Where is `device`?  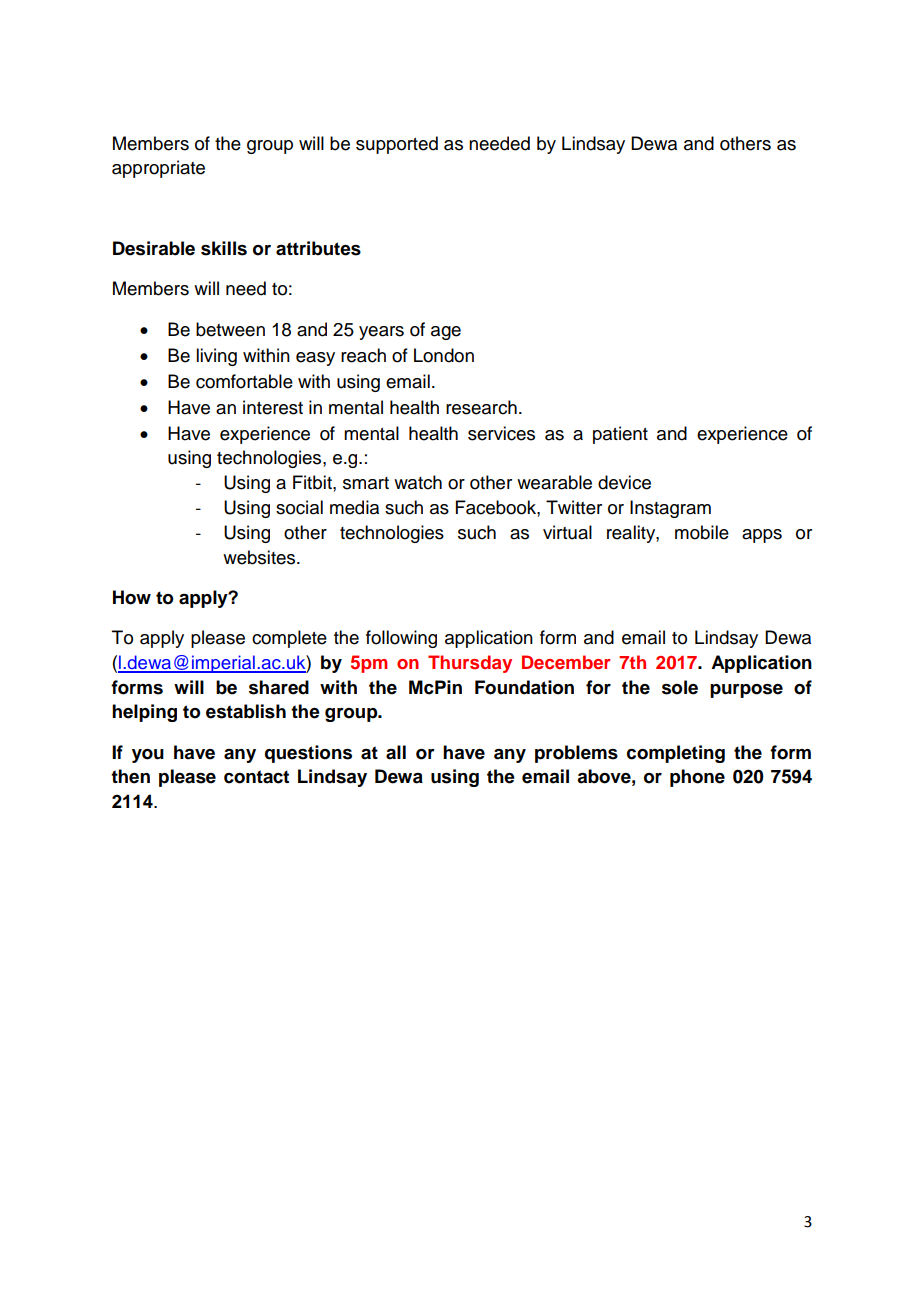 device is located at coordinates (624, 482).
